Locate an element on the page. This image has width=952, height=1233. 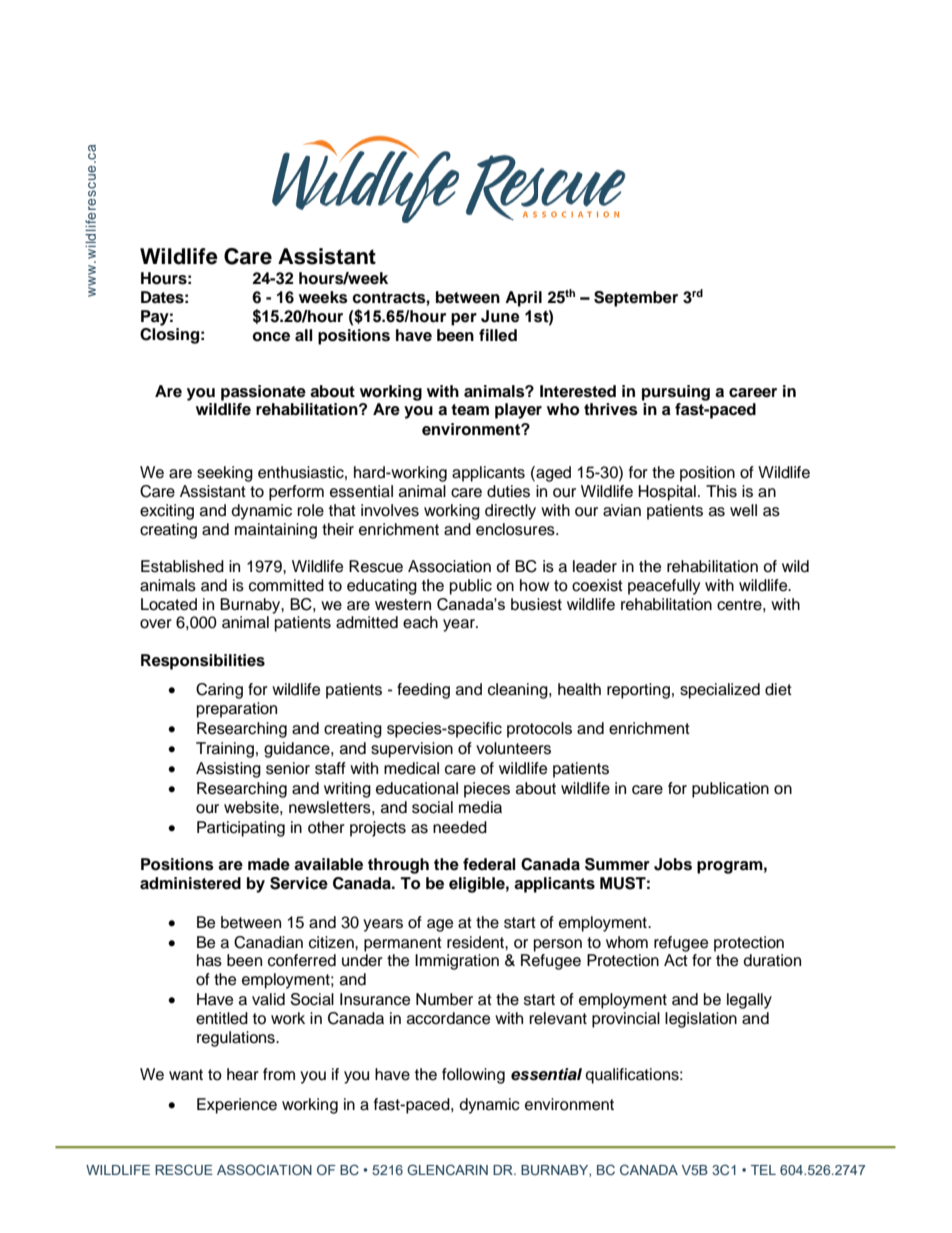
Jobs is located at coordinates (673, 864).
